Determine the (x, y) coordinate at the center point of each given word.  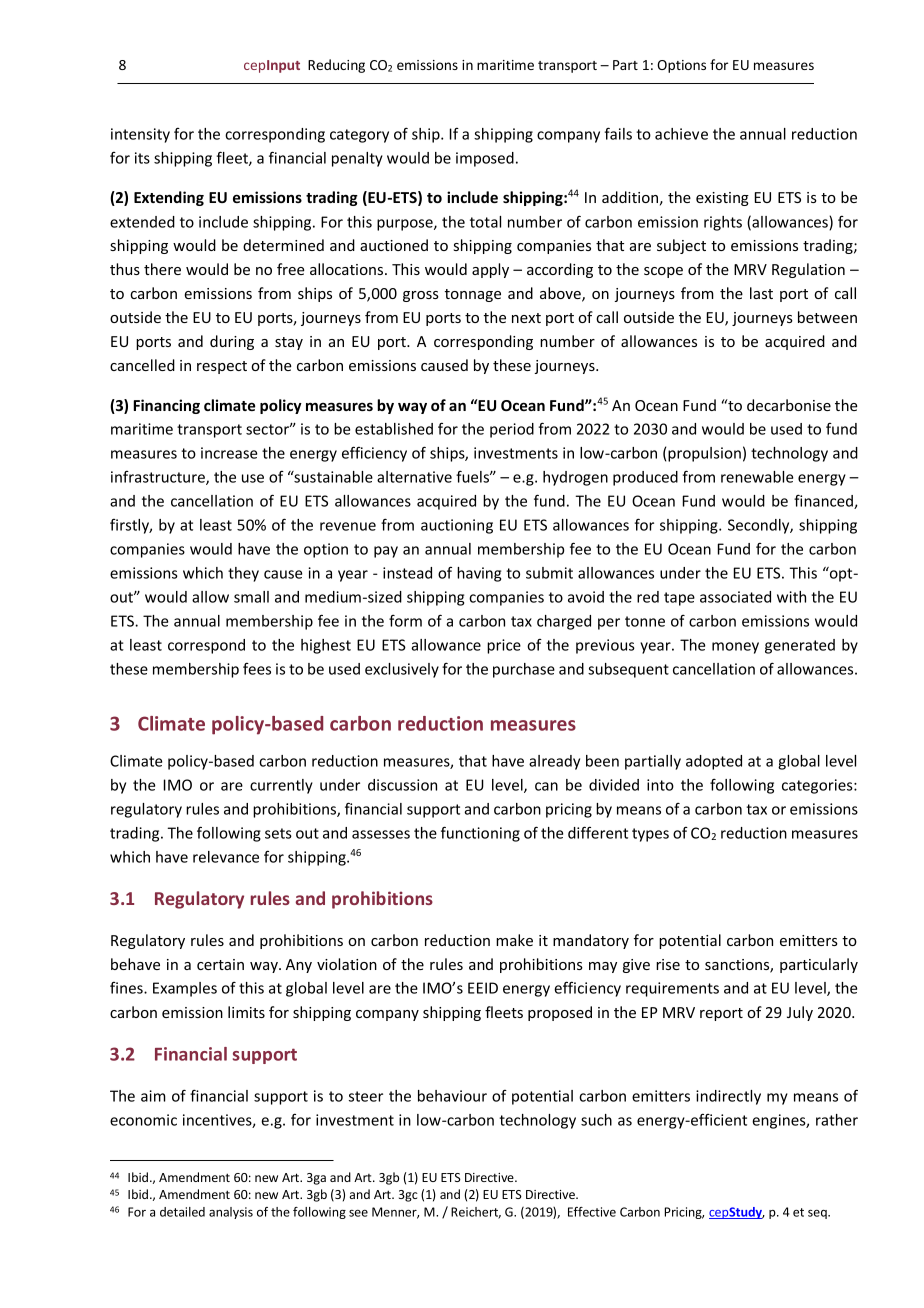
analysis (231, 1213)
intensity (140, 135)
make (514, 940)
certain (220, 964)
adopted (714, 762)
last (761, 293)
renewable (757, 477)
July (800, 1013)
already (554, 762)
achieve (681, 134)
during (232, 342)
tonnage (473, 295)
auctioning (457, 526)
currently (281, 786)
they (243, 574)
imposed (485, 159)
